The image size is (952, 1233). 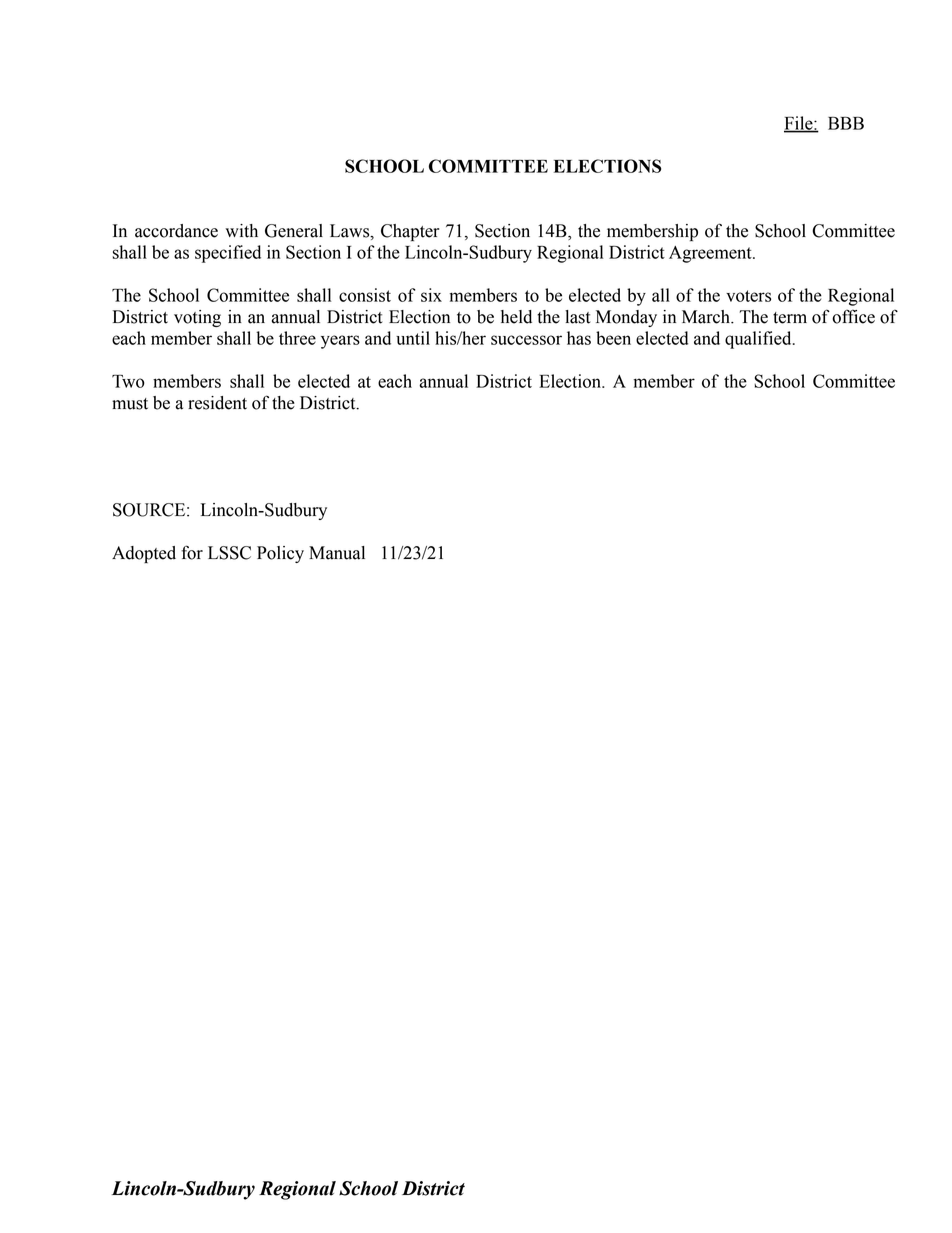 I want to click on qualified, so click(x=759, y=340).
